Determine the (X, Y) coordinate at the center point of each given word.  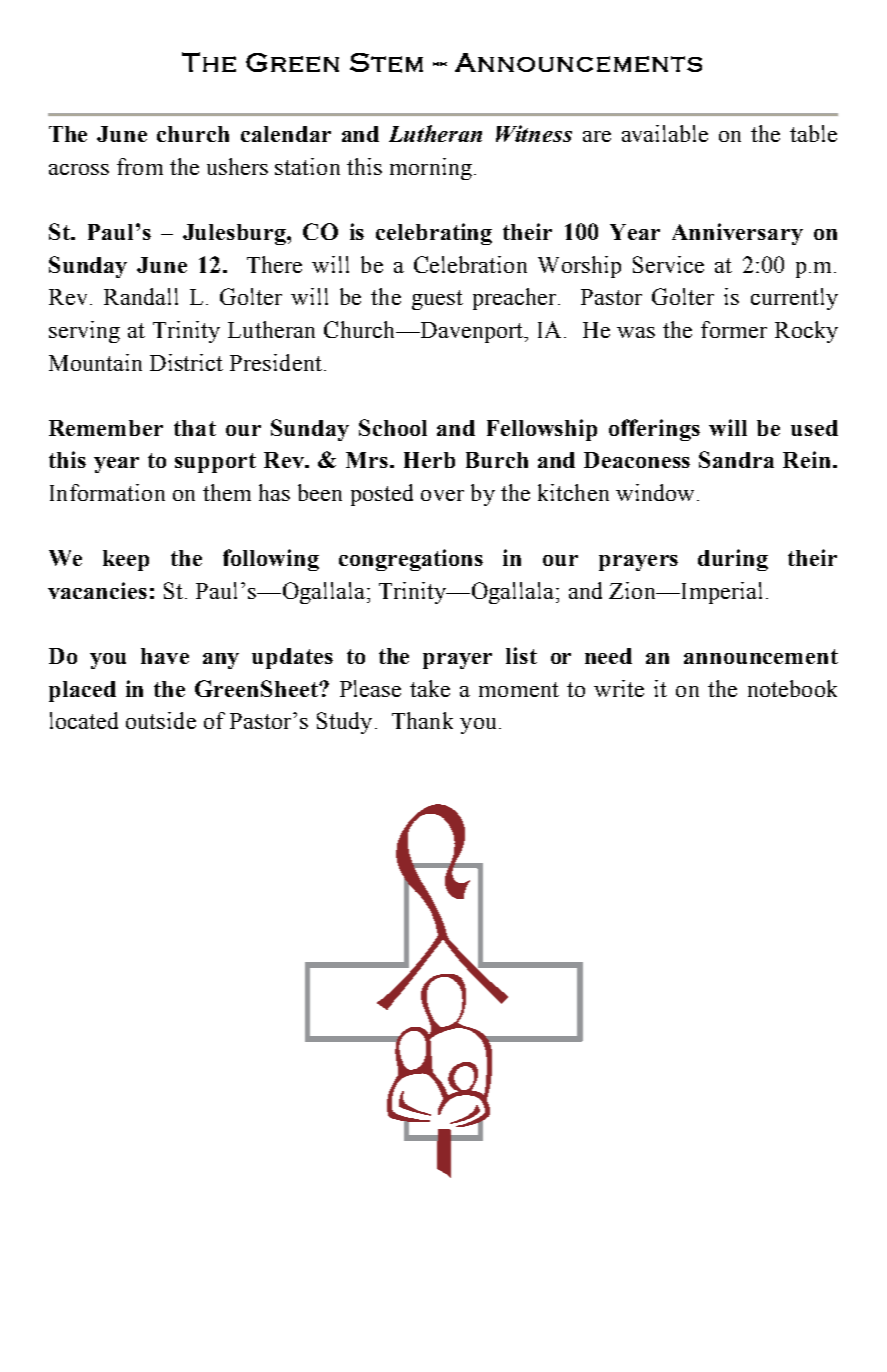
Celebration (470, 264)
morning (431, 169)
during (733, 560)
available (665, 133)
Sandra (736, 459)
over (442, 495)
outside (161, 720)
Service (668, 264)
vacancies (97, 590)
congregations (411, 560)
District (186, 362)
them (227, 492)
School (393, 427)
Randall (141, 296)
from (140, 166)
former (734, 329)
